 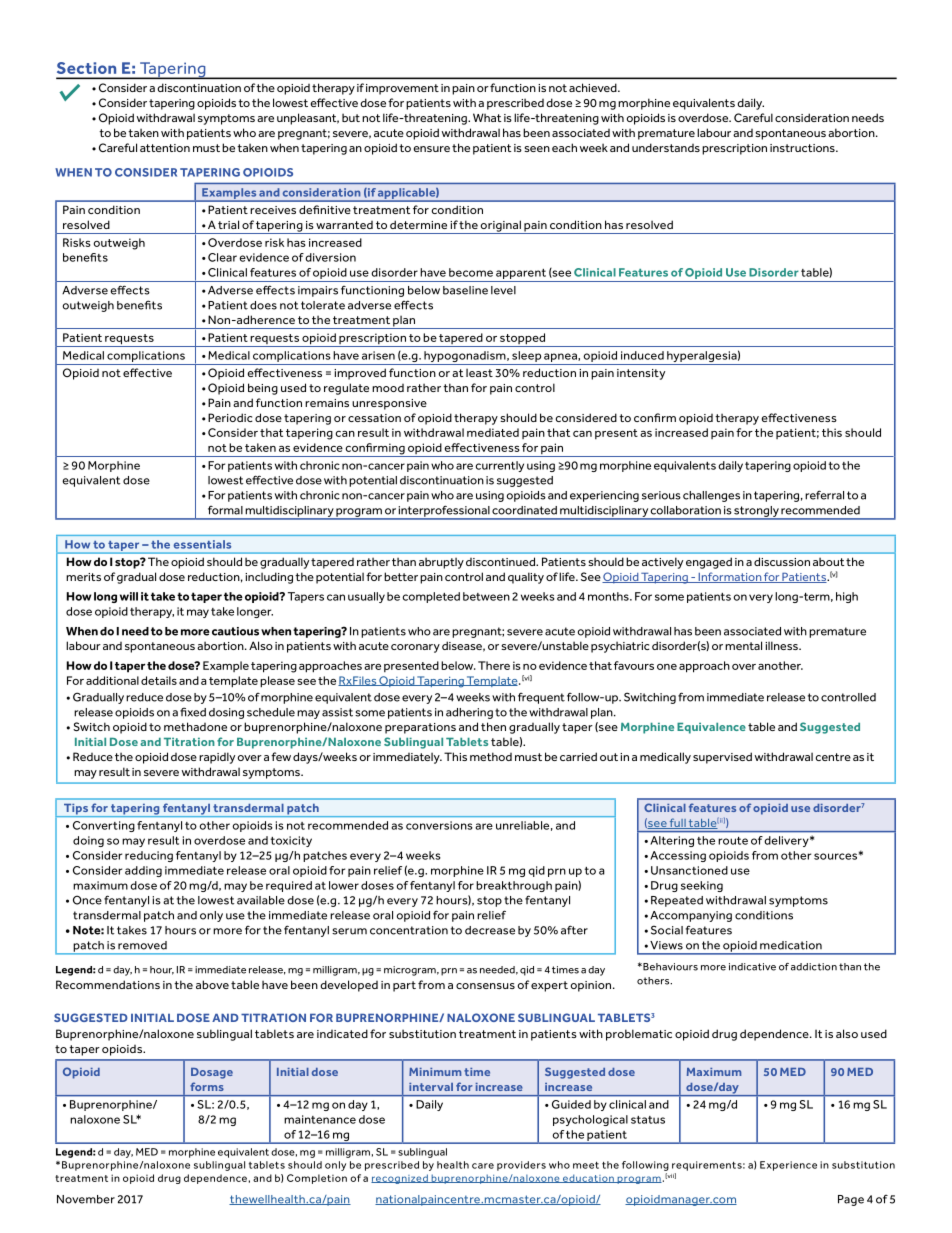 I want to click on coronary, so click(x=415, y=648).
